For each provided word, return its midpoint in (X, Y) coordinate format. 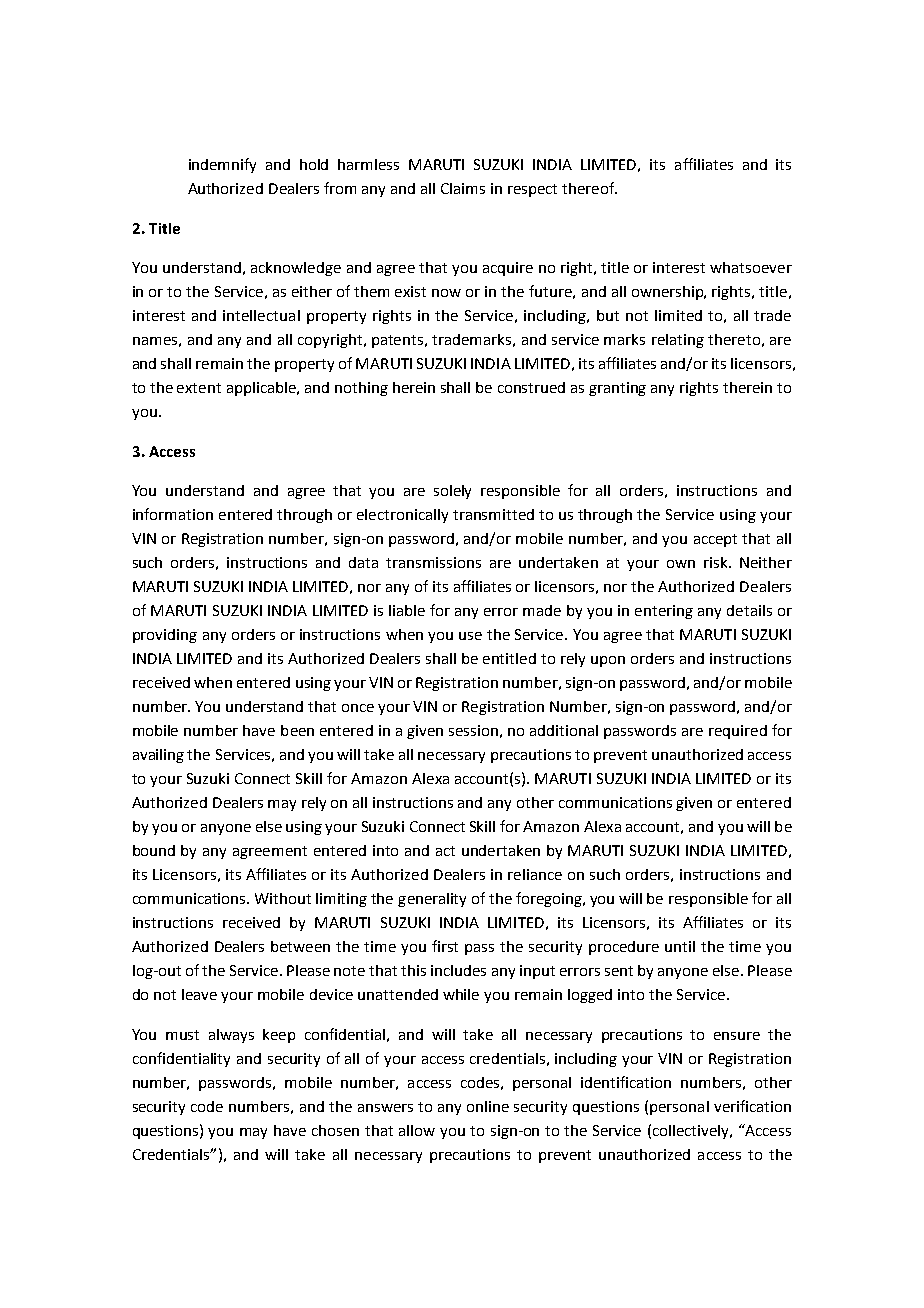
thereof (589, 188)
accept (715, 540)
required (738, 732)
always (231, 1036)
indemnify (222, 165)
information (173, 514)
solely (452, 492)
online (488, 1106)
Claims (463, 188)
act (445, 851)
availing (158, 756)
